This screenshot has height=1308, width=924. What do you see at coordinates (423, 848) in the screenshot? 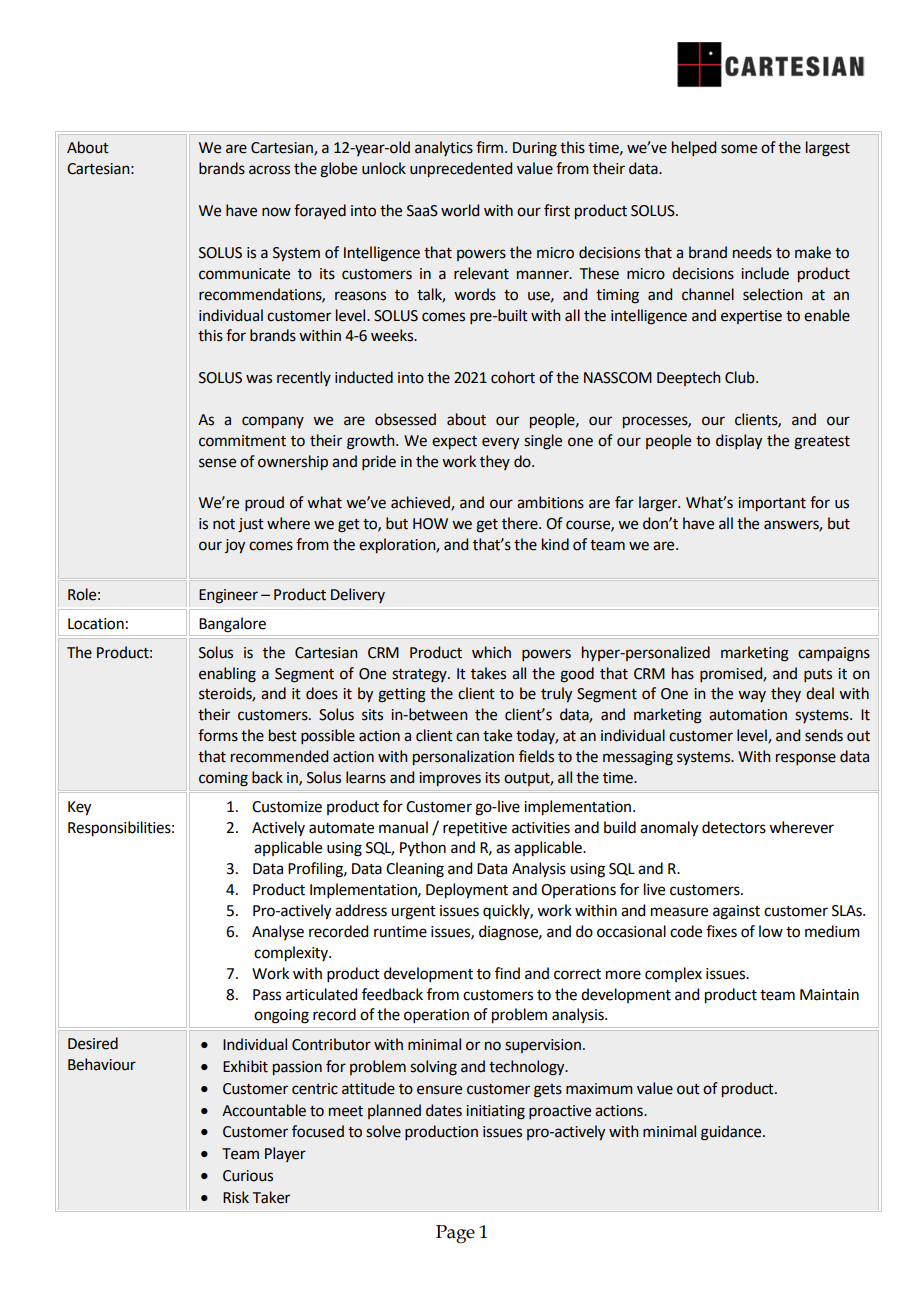
I see `Python` at bounding box center [423, 848].
